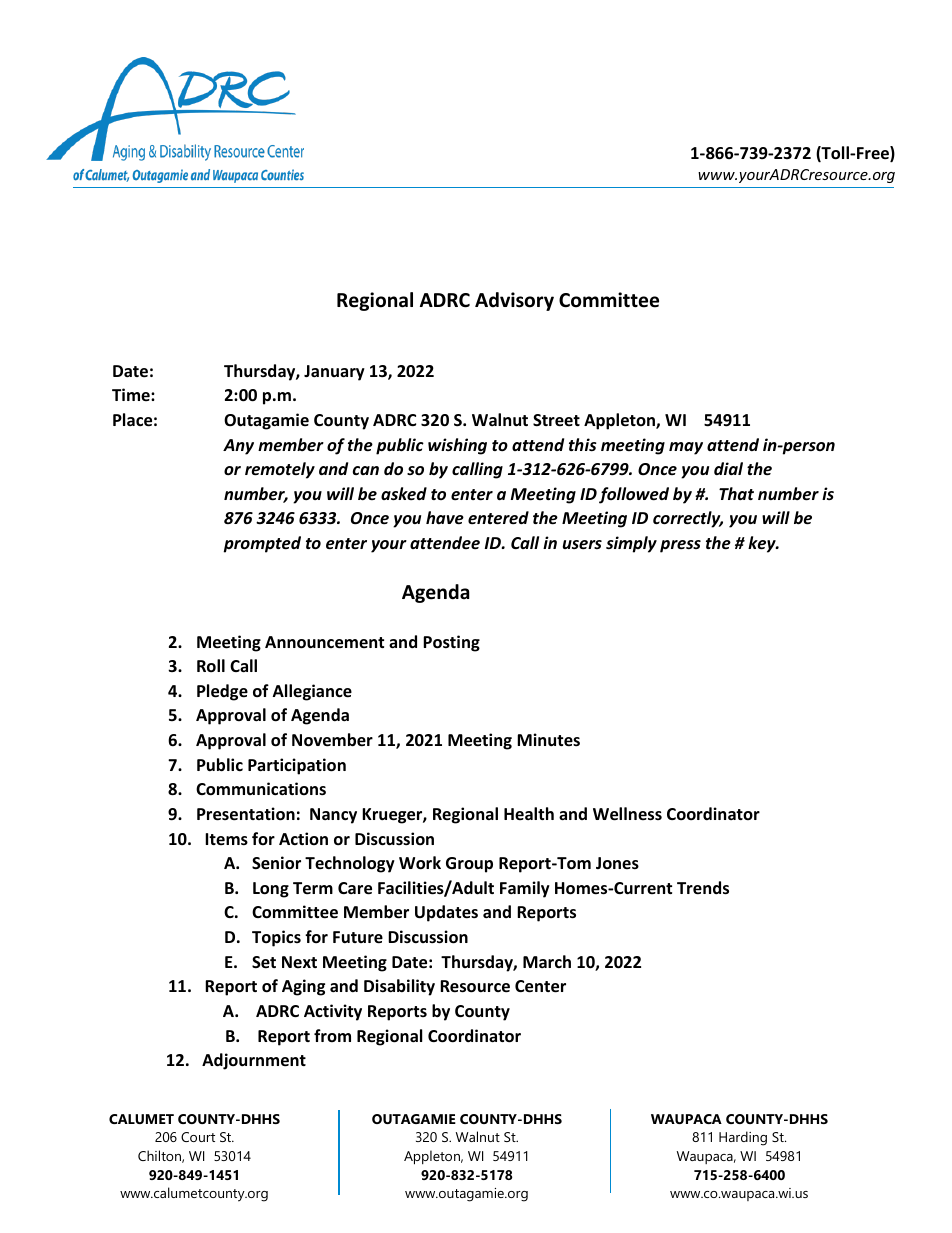 The height and width of the page is (1233, 952). What do you see at coordinates (686, 448) in the page?
I see `may` at bounding box center [686, 448].
